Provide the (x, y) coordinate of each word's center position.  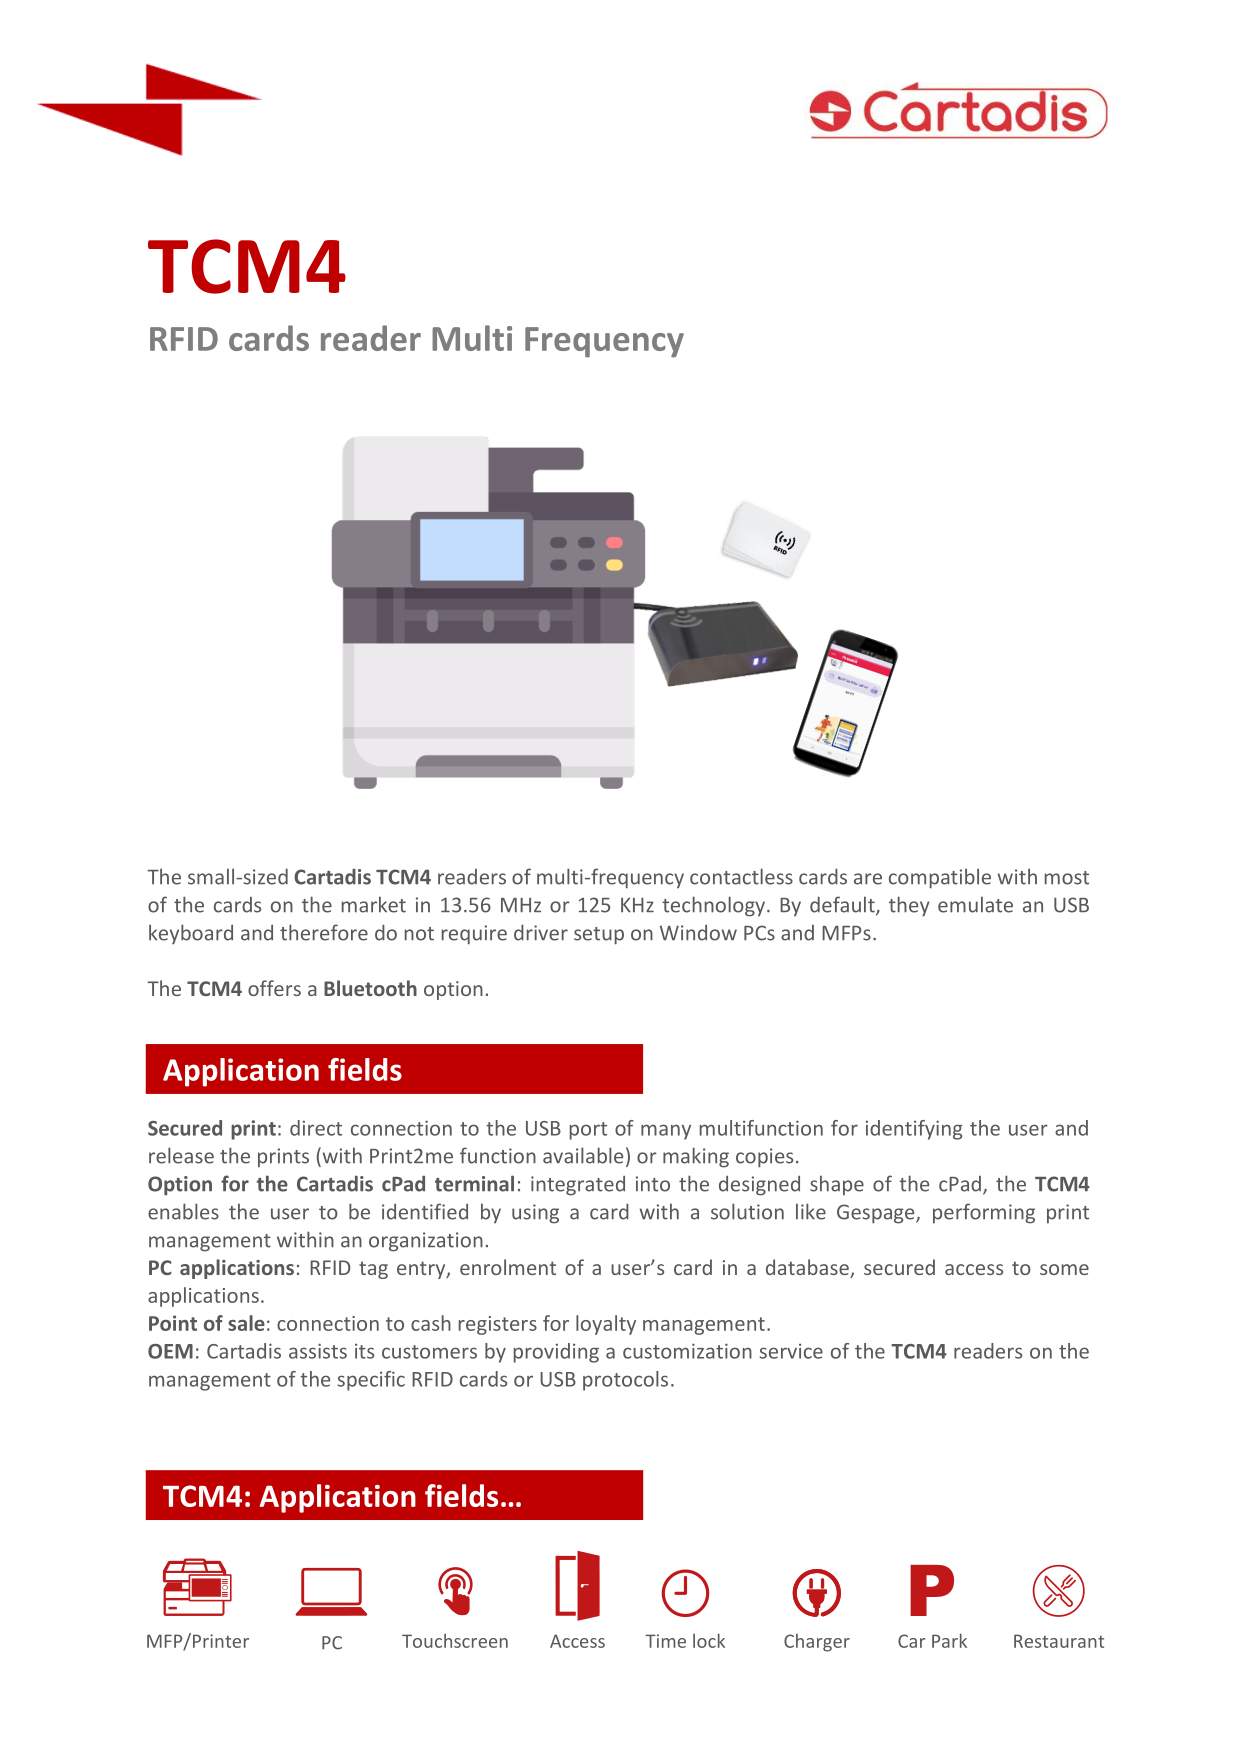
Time (665, 1641)
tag (373, 1270)
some (1064, 1269)
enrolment (508, 1267)
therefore (324, 932)
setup (599, 936)
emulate (975, 904)
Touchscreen (455, 1641)
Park (949, 1640)
